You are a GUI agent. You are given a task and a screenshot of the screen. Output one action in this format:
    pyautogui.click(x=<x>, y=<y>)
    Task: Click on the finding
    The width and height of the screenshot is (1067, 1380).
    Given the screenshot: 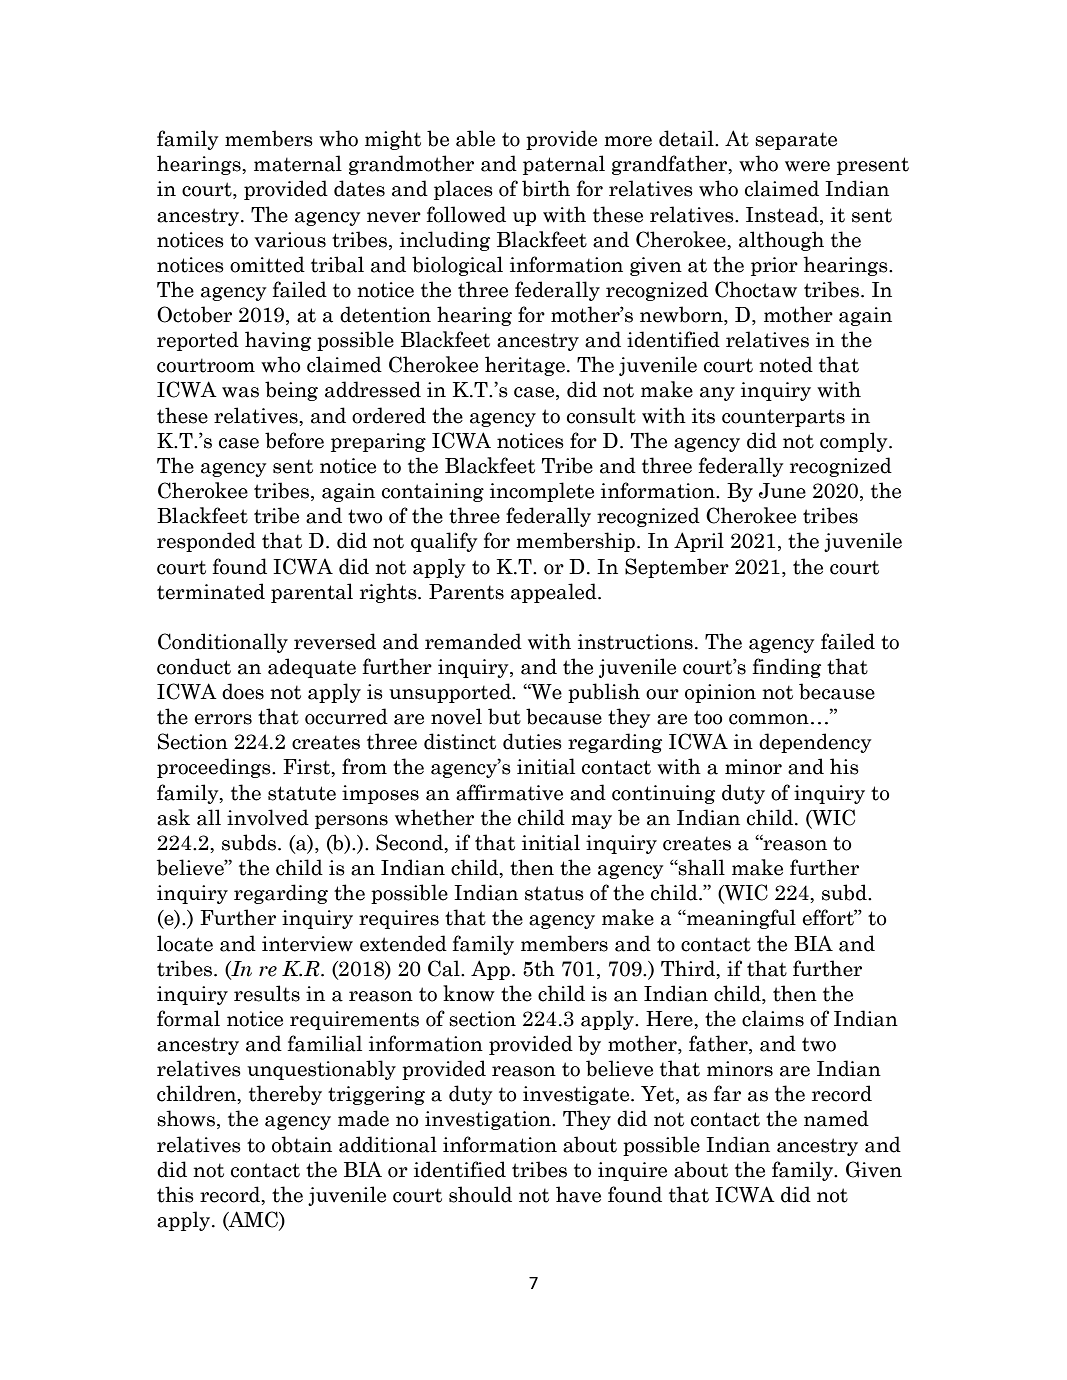 What is the action you would take?
    pyautogui.click(x=787, y=668)
